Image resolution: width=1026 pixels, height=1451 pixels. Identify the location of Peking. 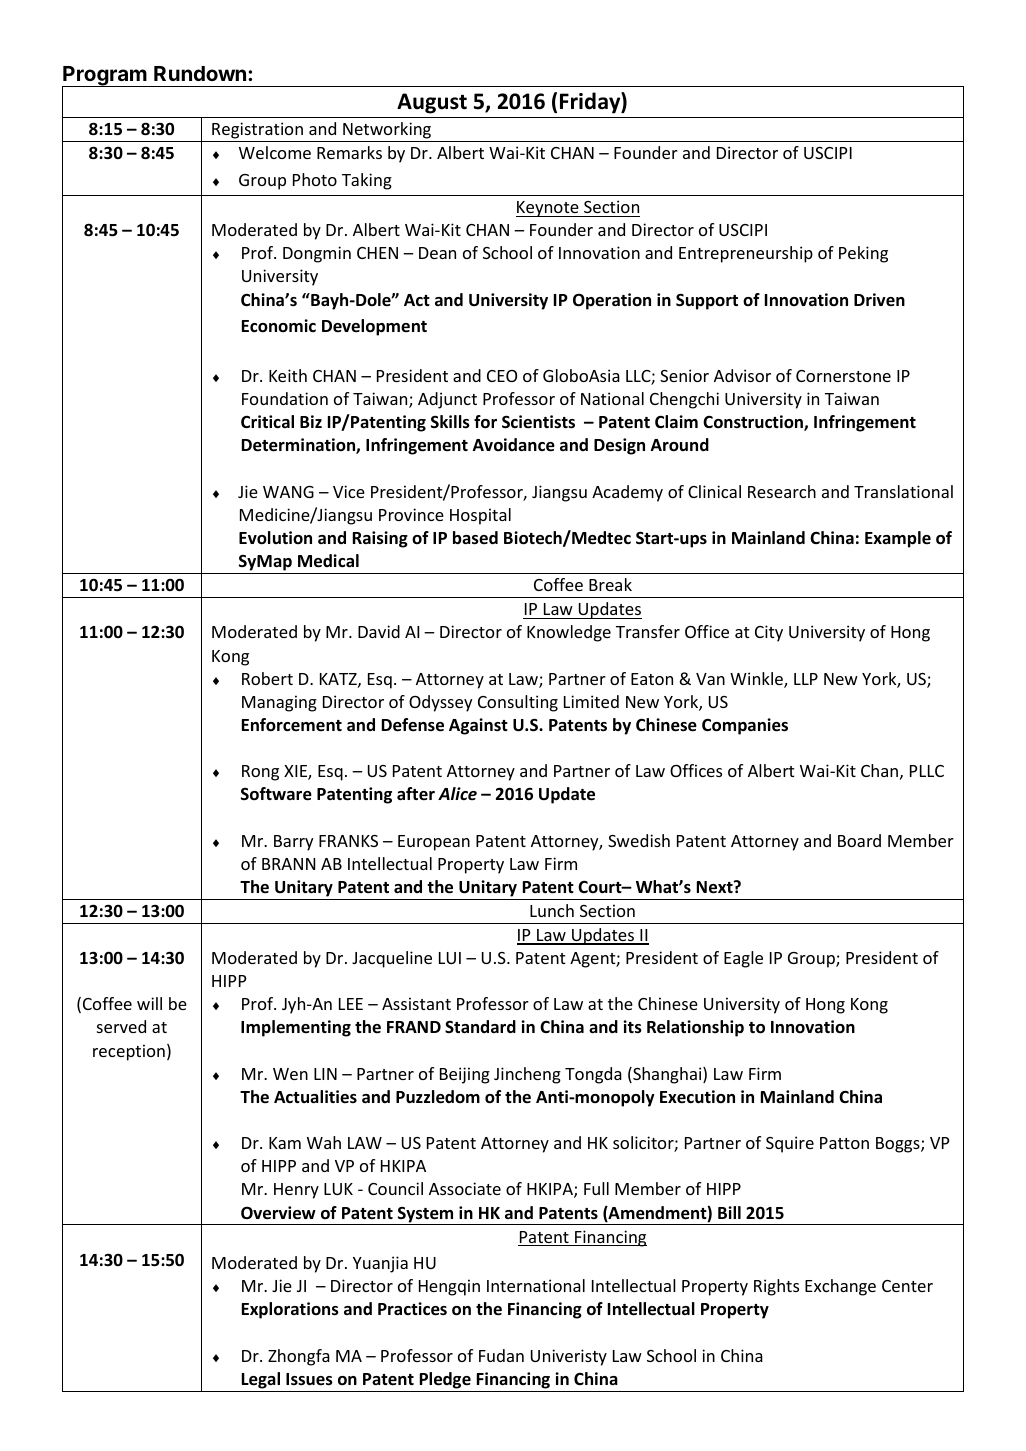
(863, 254).
